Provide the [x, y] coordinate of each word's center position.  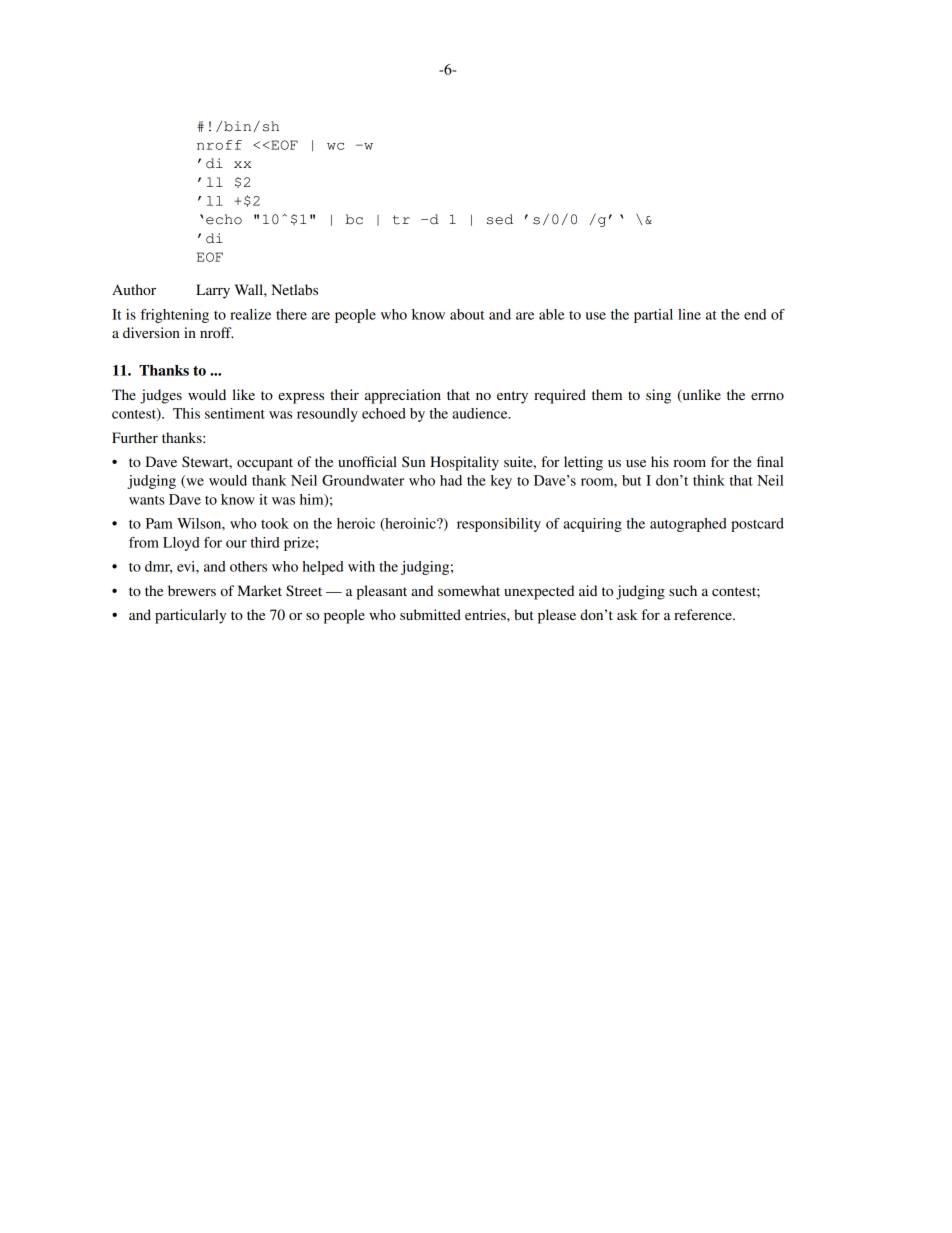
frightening [175, 316]
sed [500, 219]
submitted [430, 614]
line [689, 314]
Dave [185, 499]
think [709, 480]
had [451, 480]
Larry [213, 291]
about [467, 314]
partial [653, 316]
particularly [190, 616]
